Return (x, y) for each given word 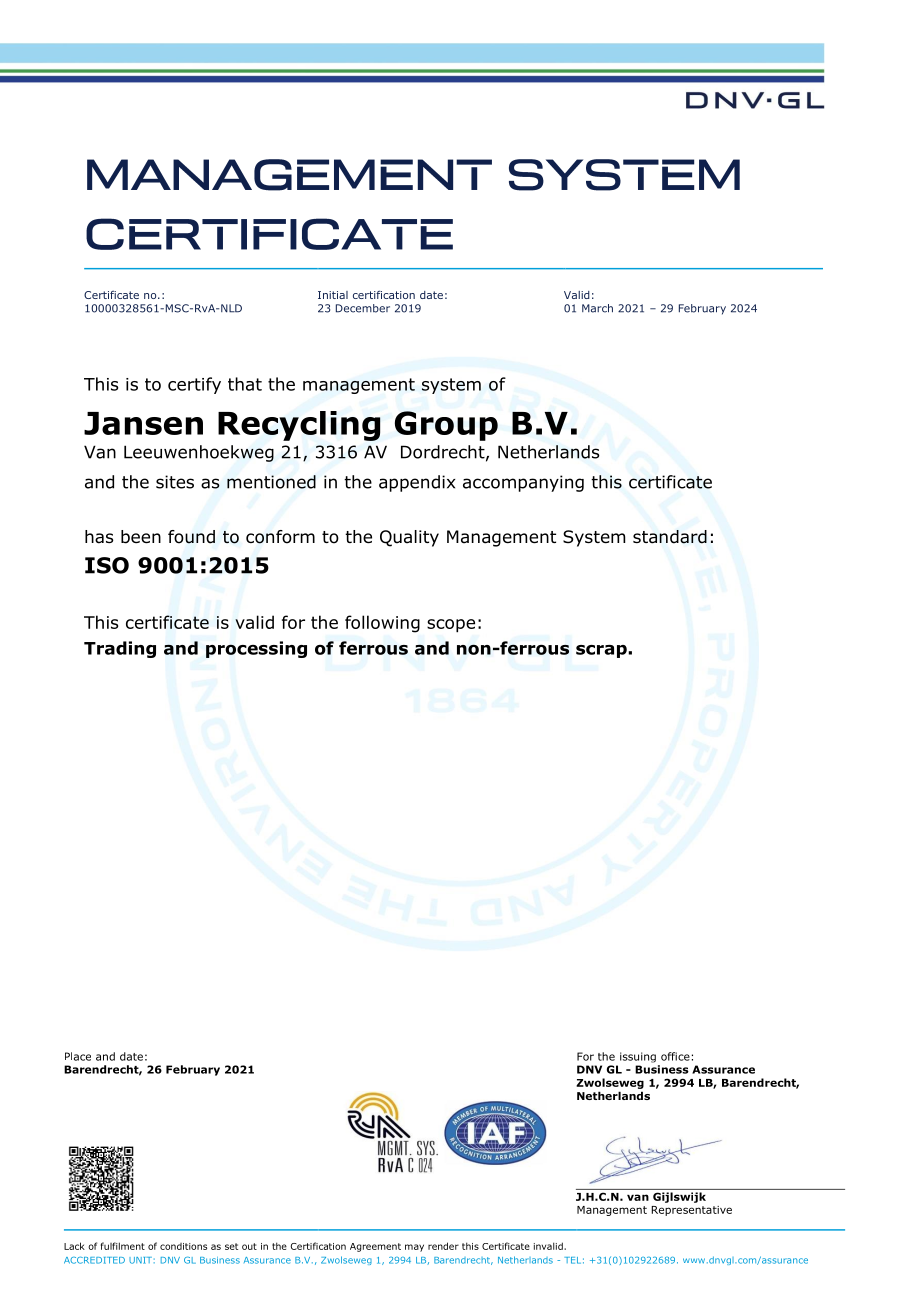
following (382, 624)
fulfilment (123, 1246)
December (363, 308)
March (597, 308)
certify (194, 385)
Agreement (375, 1247)
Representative (691, 1211)
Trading (120, 649)
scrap (602, 651)
